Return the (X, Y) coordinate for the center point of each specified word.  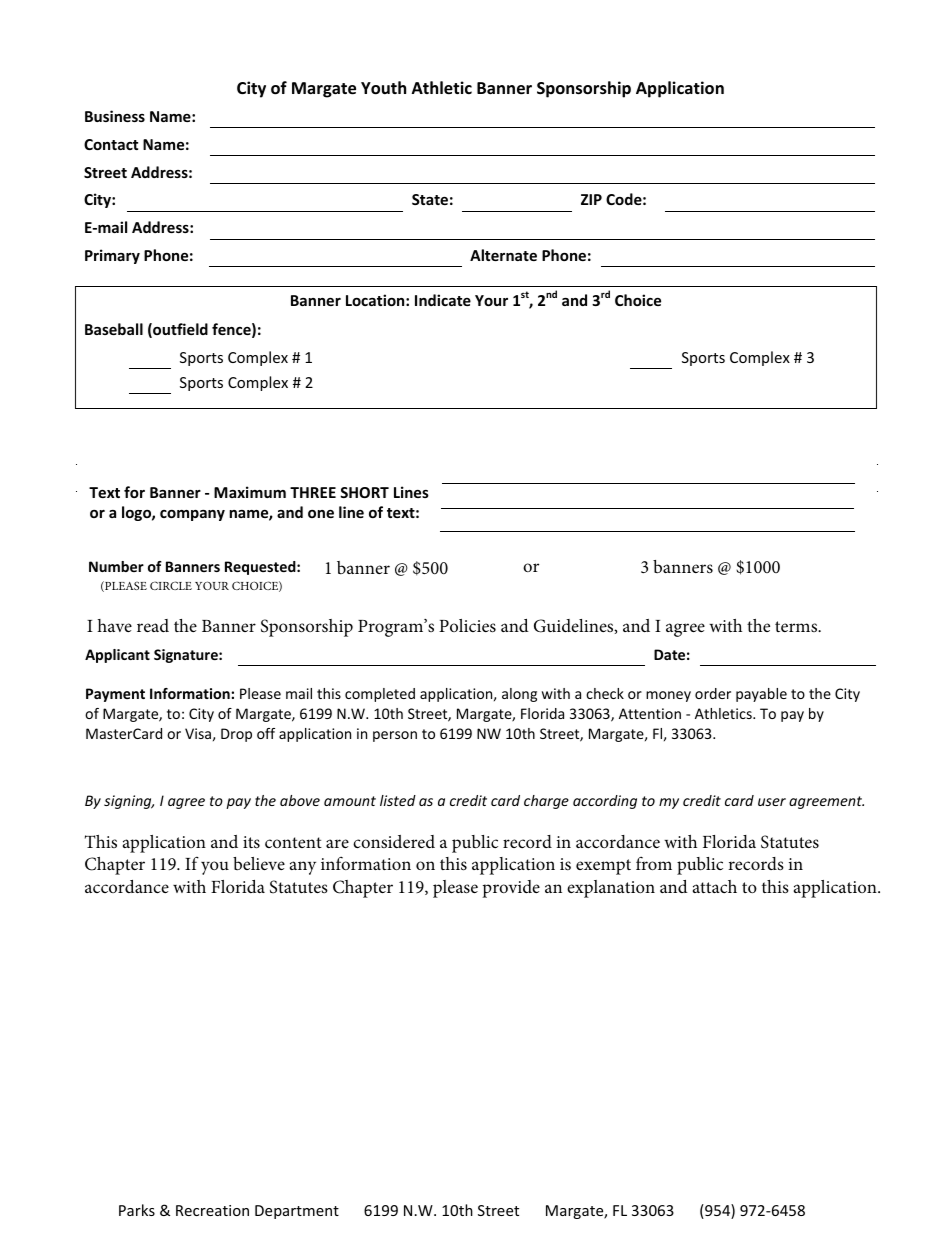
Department (297, 1212)
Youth (383, 88)
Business (115, 116)
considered (394, 841)
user (772, 802)
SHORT (364, 492)
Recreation (212, 1210)
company (192, 515)
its (251, 842)
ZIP (591, 199)
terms (797, 626)
